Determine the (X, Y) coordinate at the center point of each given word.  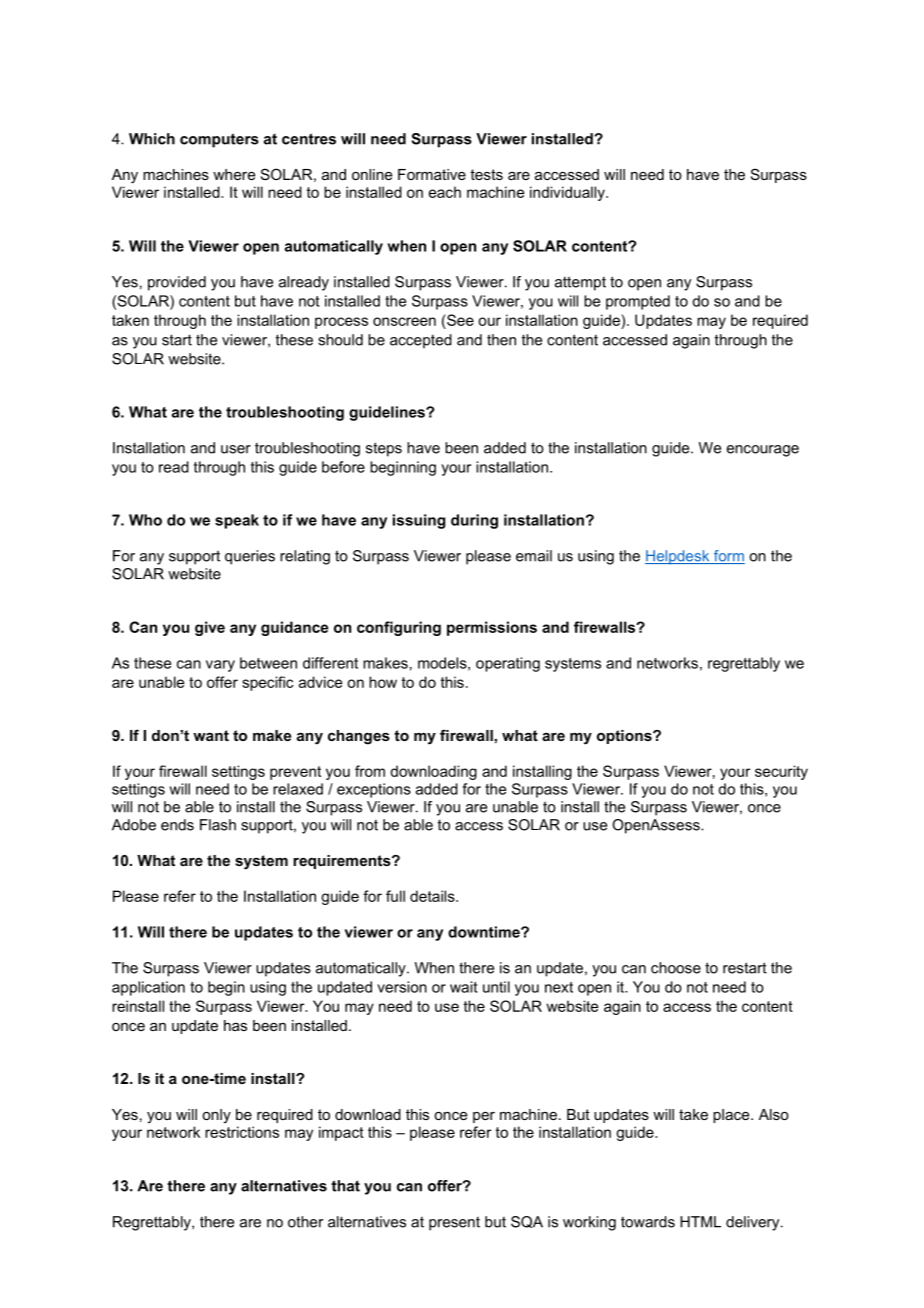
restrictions (242, 1132)
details (433, 896)
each (445, 192)
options (625, 737)
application (148, 988)
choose (676, 968)
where (234, 174)
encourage (763, 451)
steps (384, 449)
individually (568, 193)
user (236, 449)
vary (220, 666)
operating (508, 664)
